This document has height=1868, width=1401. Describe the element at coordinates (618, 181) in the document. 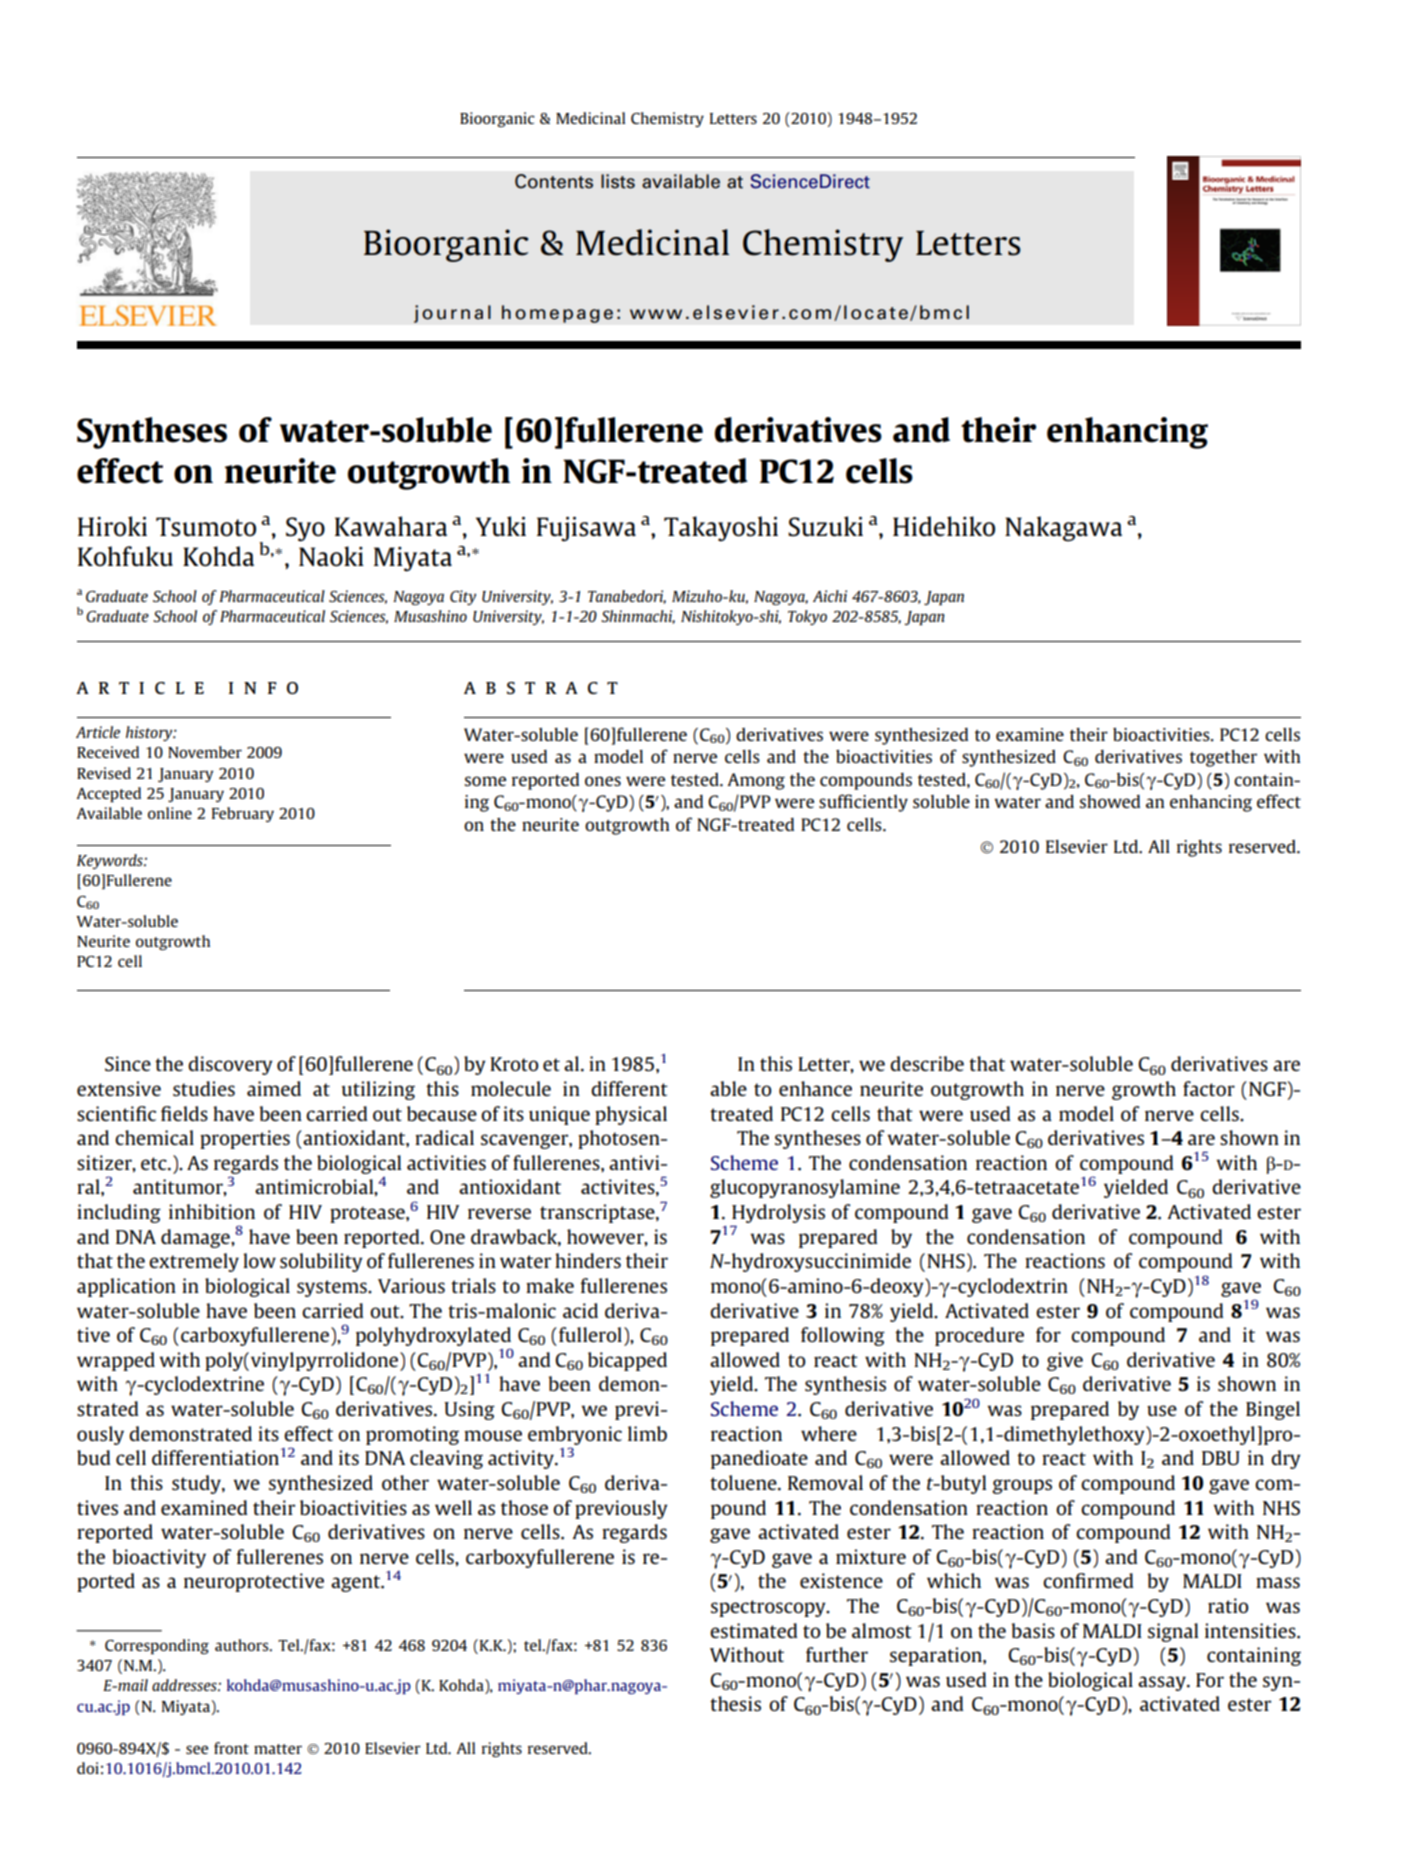

I see `lists` at that location.
